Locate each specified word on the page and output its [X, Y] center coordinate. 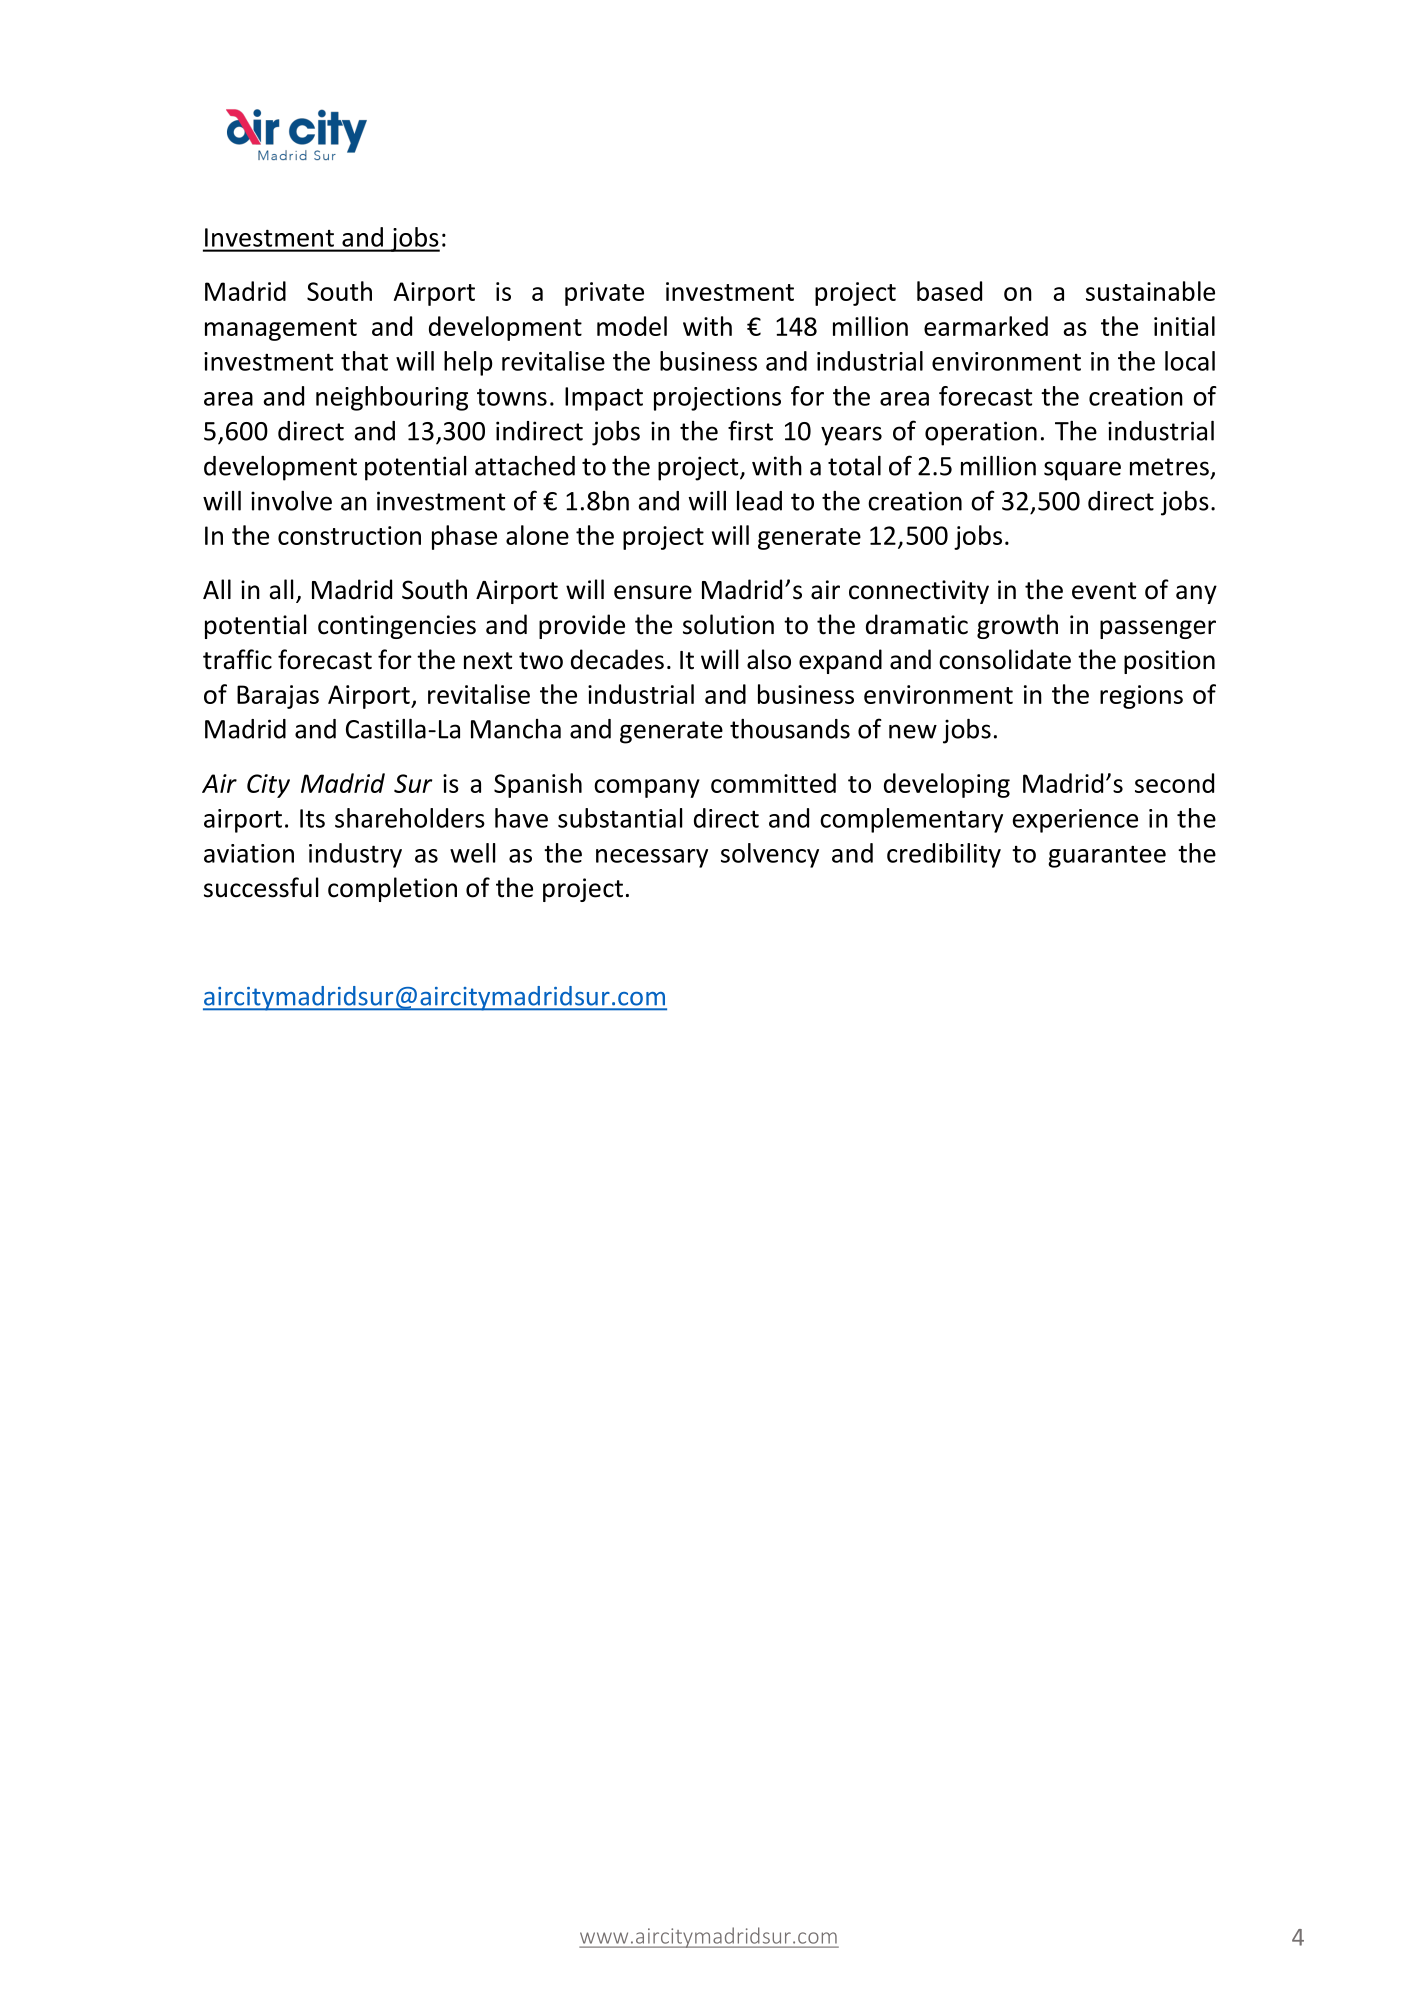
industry [355, 855]
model [632, 326]
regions [1141, 697]
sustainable [1150, 291]
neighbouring [392, 398]
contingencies [397, 627]
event [1104, 591]
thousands [790, 729]
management [281, 330]
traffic [237, 659]
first [750, 430]
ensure [653, 592]
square [1082, 471]
